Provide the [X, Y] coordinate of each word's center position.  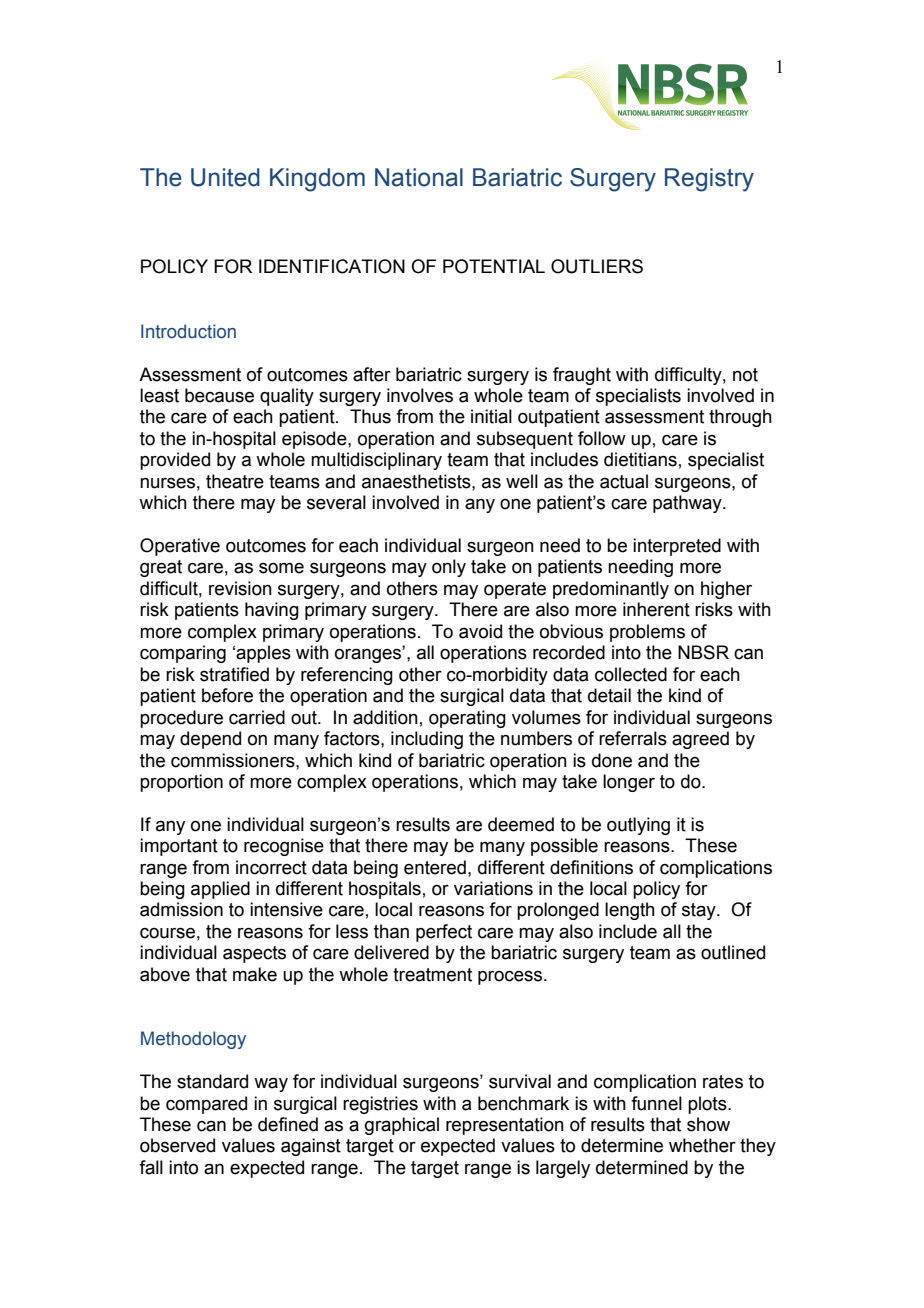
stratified [234, 674]
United [225, 177]
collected [631, 674]
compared [206, 1105]
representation [505, 1126]
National [419, 177]
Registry [709, 180]
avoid [480, 631]
